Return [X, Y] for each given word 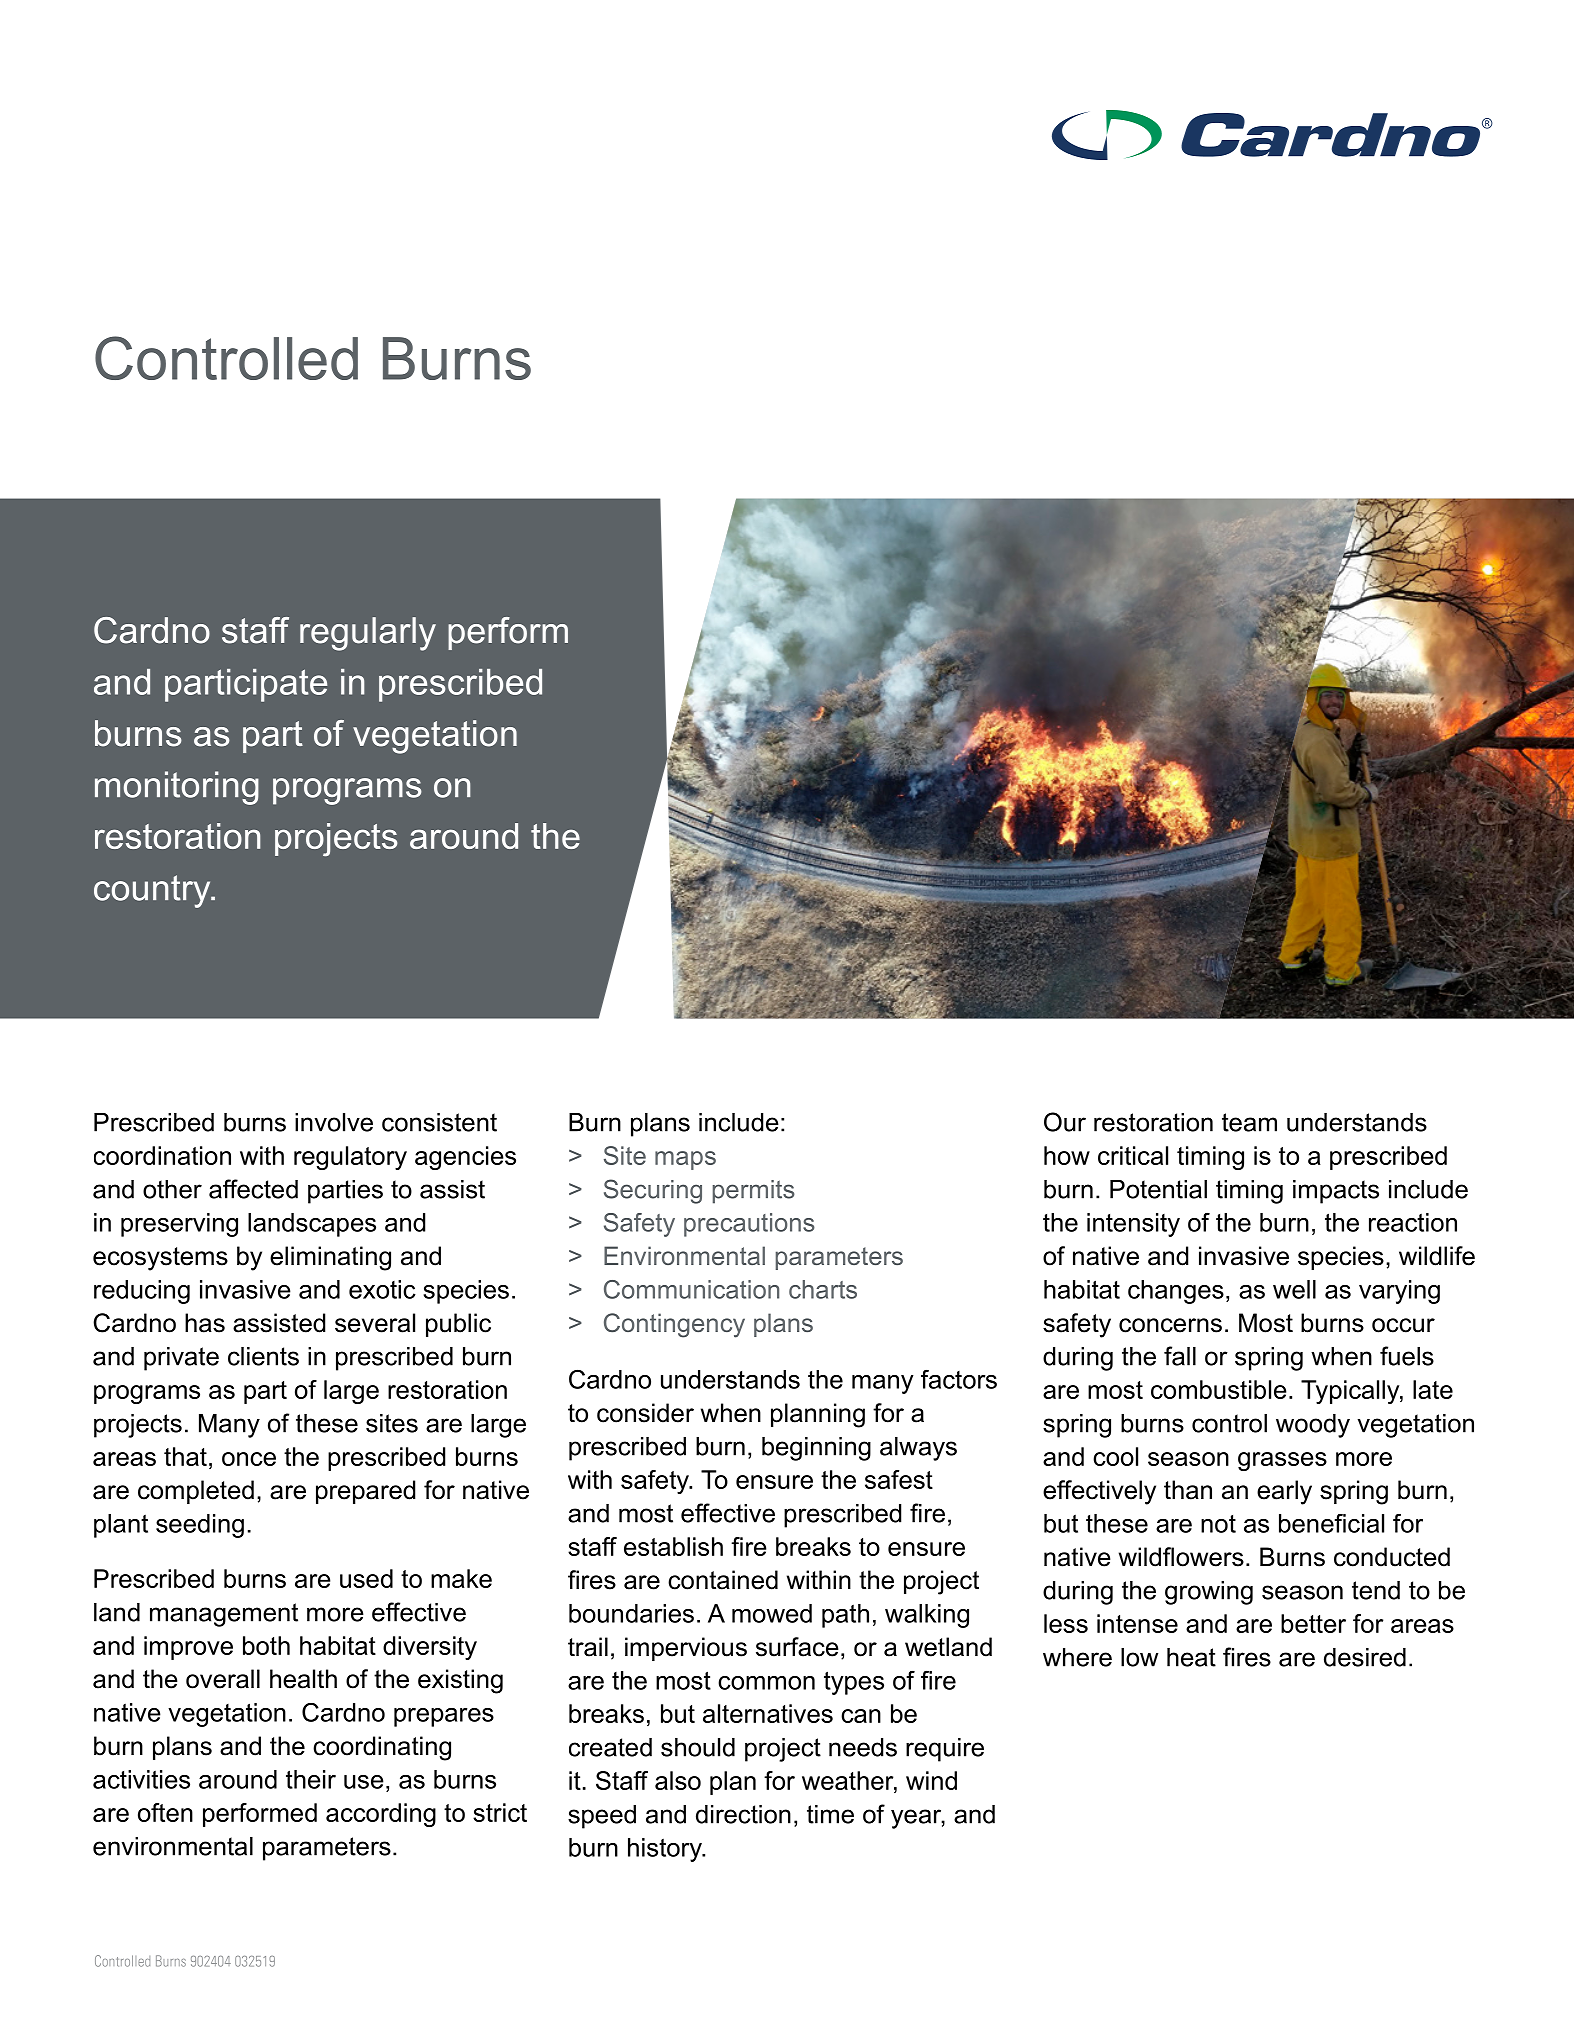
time [830, 1814]
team [1249, 1122]
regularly [368, 634]
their [311, 1779]
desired [1365, 1657]
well [1294, 1289]
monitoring [177, 788]
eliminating [330, 1258]
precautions [749, 1225]
